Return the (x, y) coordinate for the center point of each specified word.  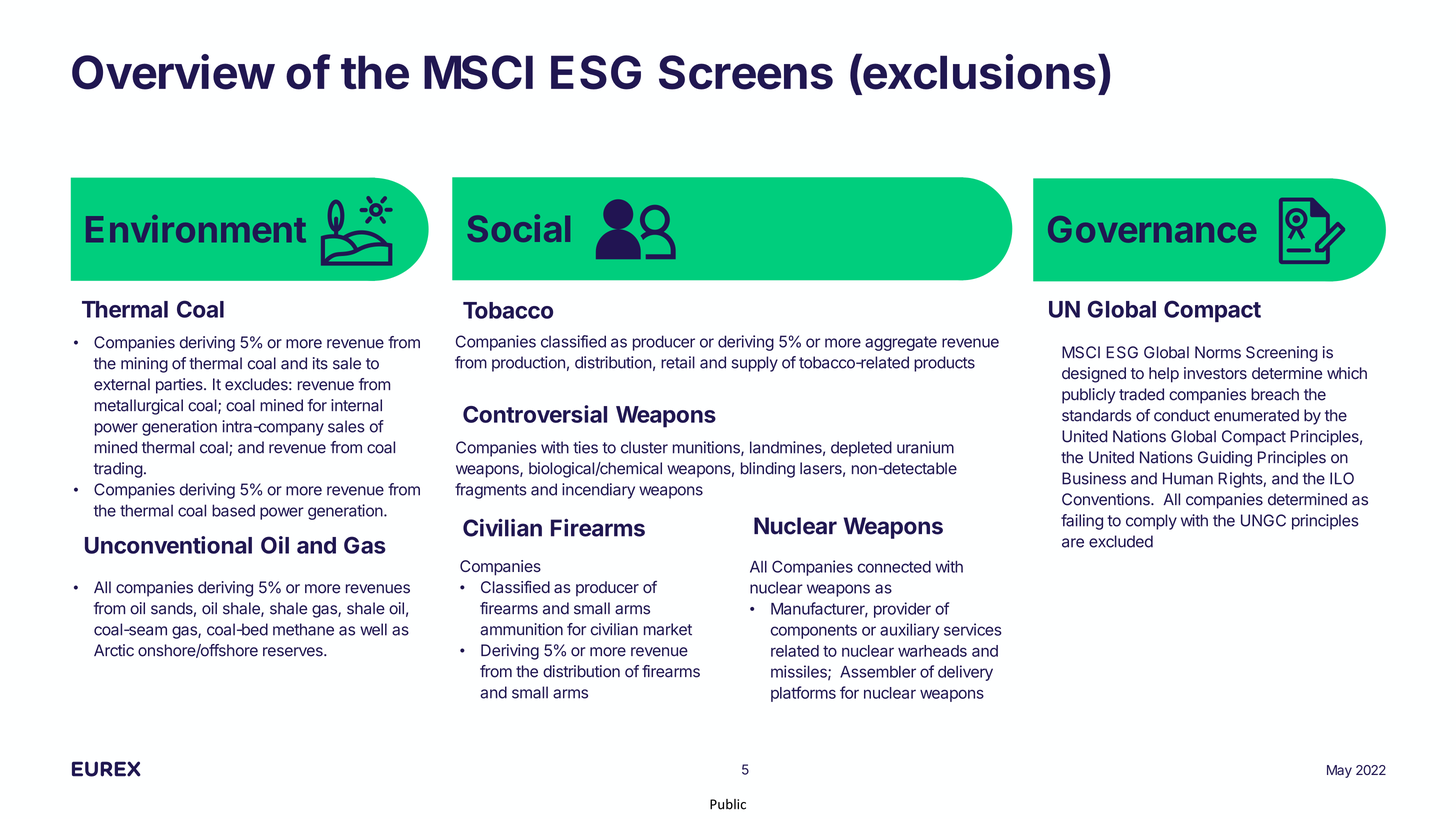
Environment (196, 229)
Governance (1152, 229)
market (668, 629)
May (1339, 771)
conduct (1182, 415)
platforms (803, 694)
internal (356, 405)
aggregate (901, 343)
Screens (746, 72)
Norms (1218, 352)
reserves (294, 652)
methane (303, 629)
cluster (644, 447)
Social (519, 228)
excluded (1121, 541)
